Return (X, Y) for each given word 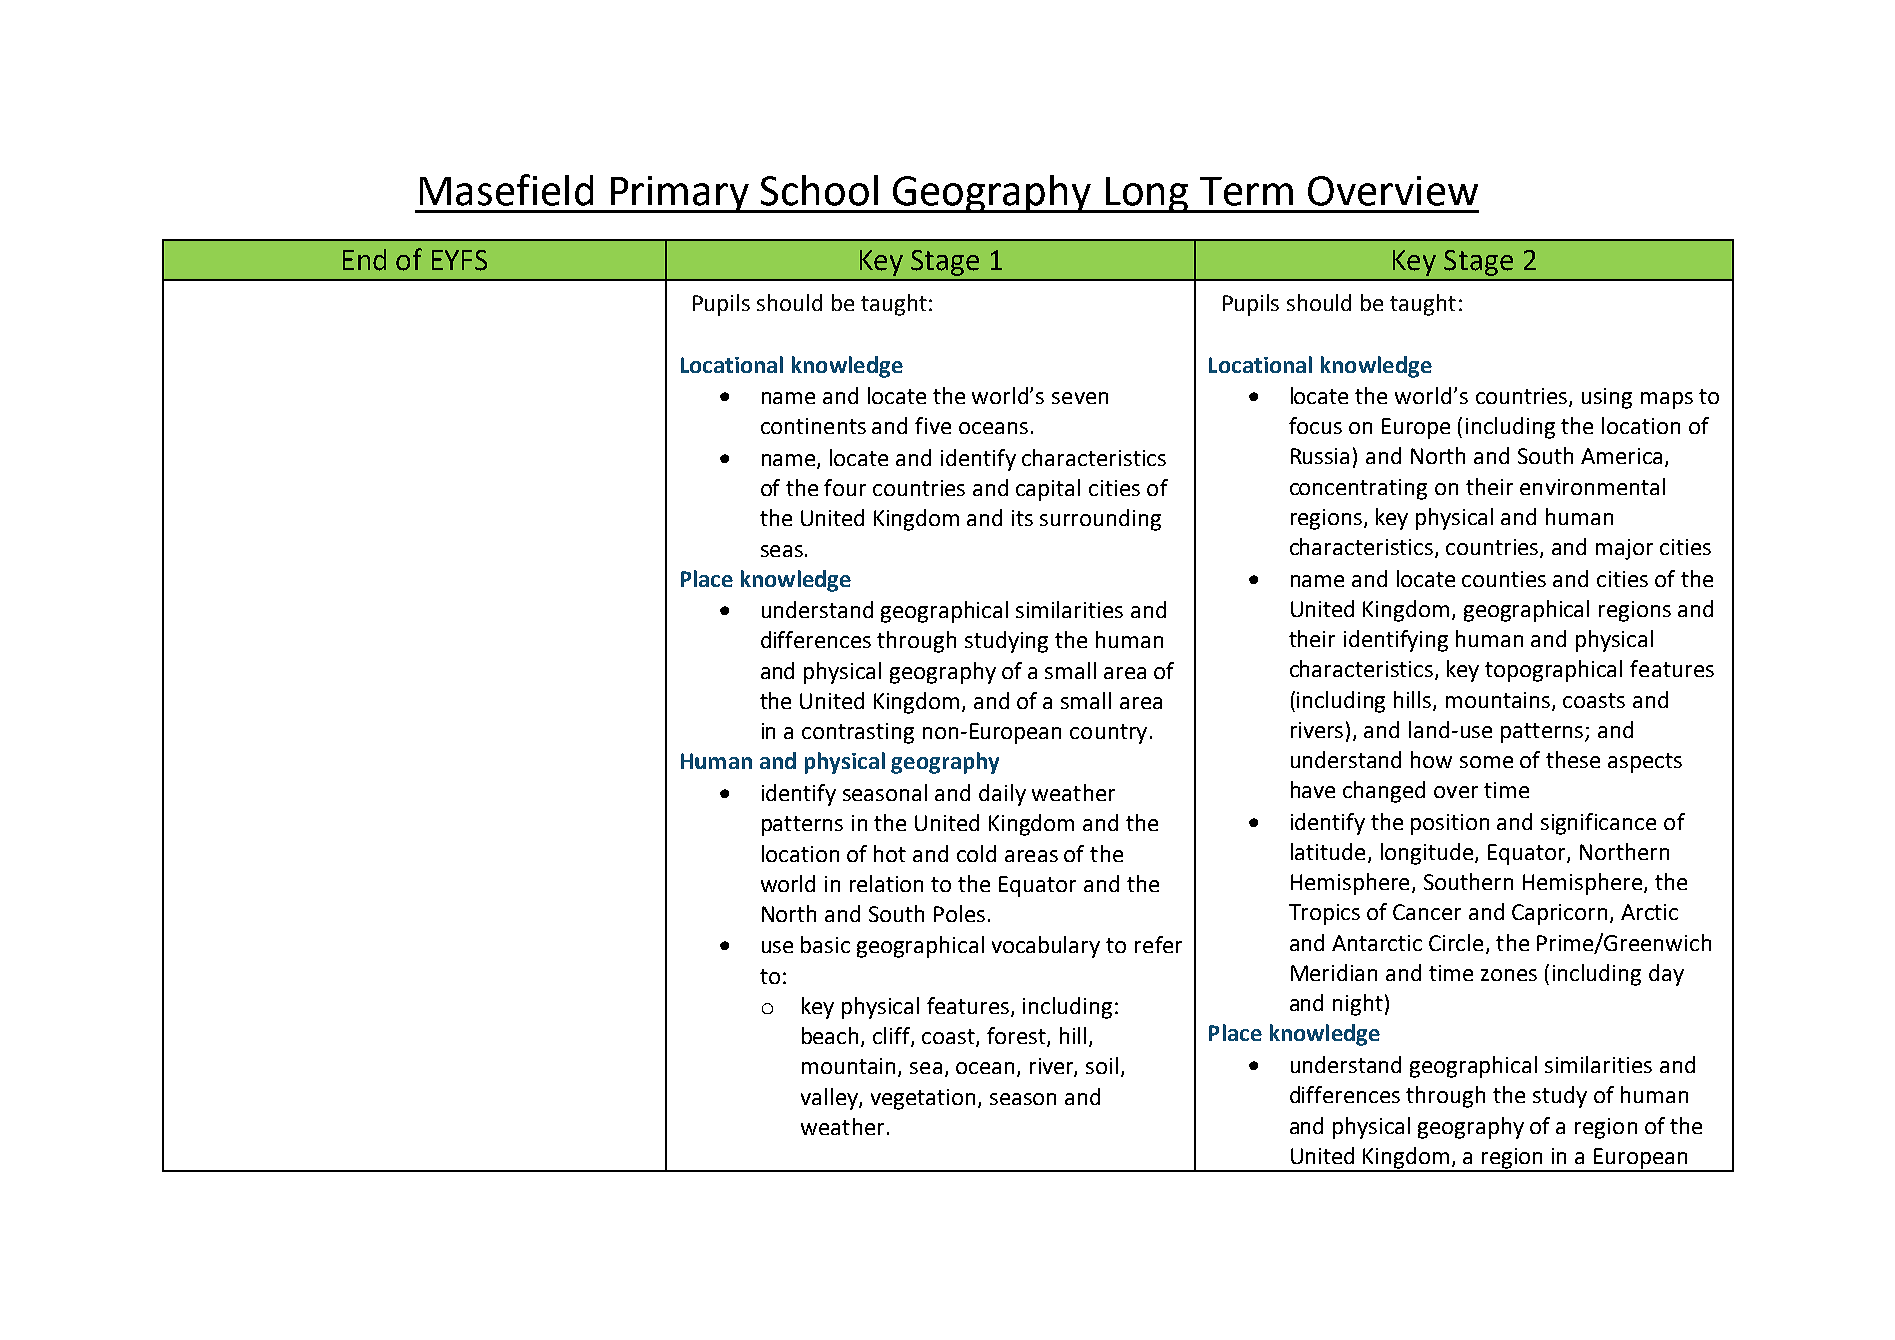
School (819, 190)
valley (830, 1099)
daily (1002, 795)
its (1022, 518)
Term (1246, 191)
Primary (679, 194)
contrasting (858, 733)
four (845, 487)
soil (1102, 1065)
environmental (1592, 486)
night (1358, 1005)
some (1486, 762)
